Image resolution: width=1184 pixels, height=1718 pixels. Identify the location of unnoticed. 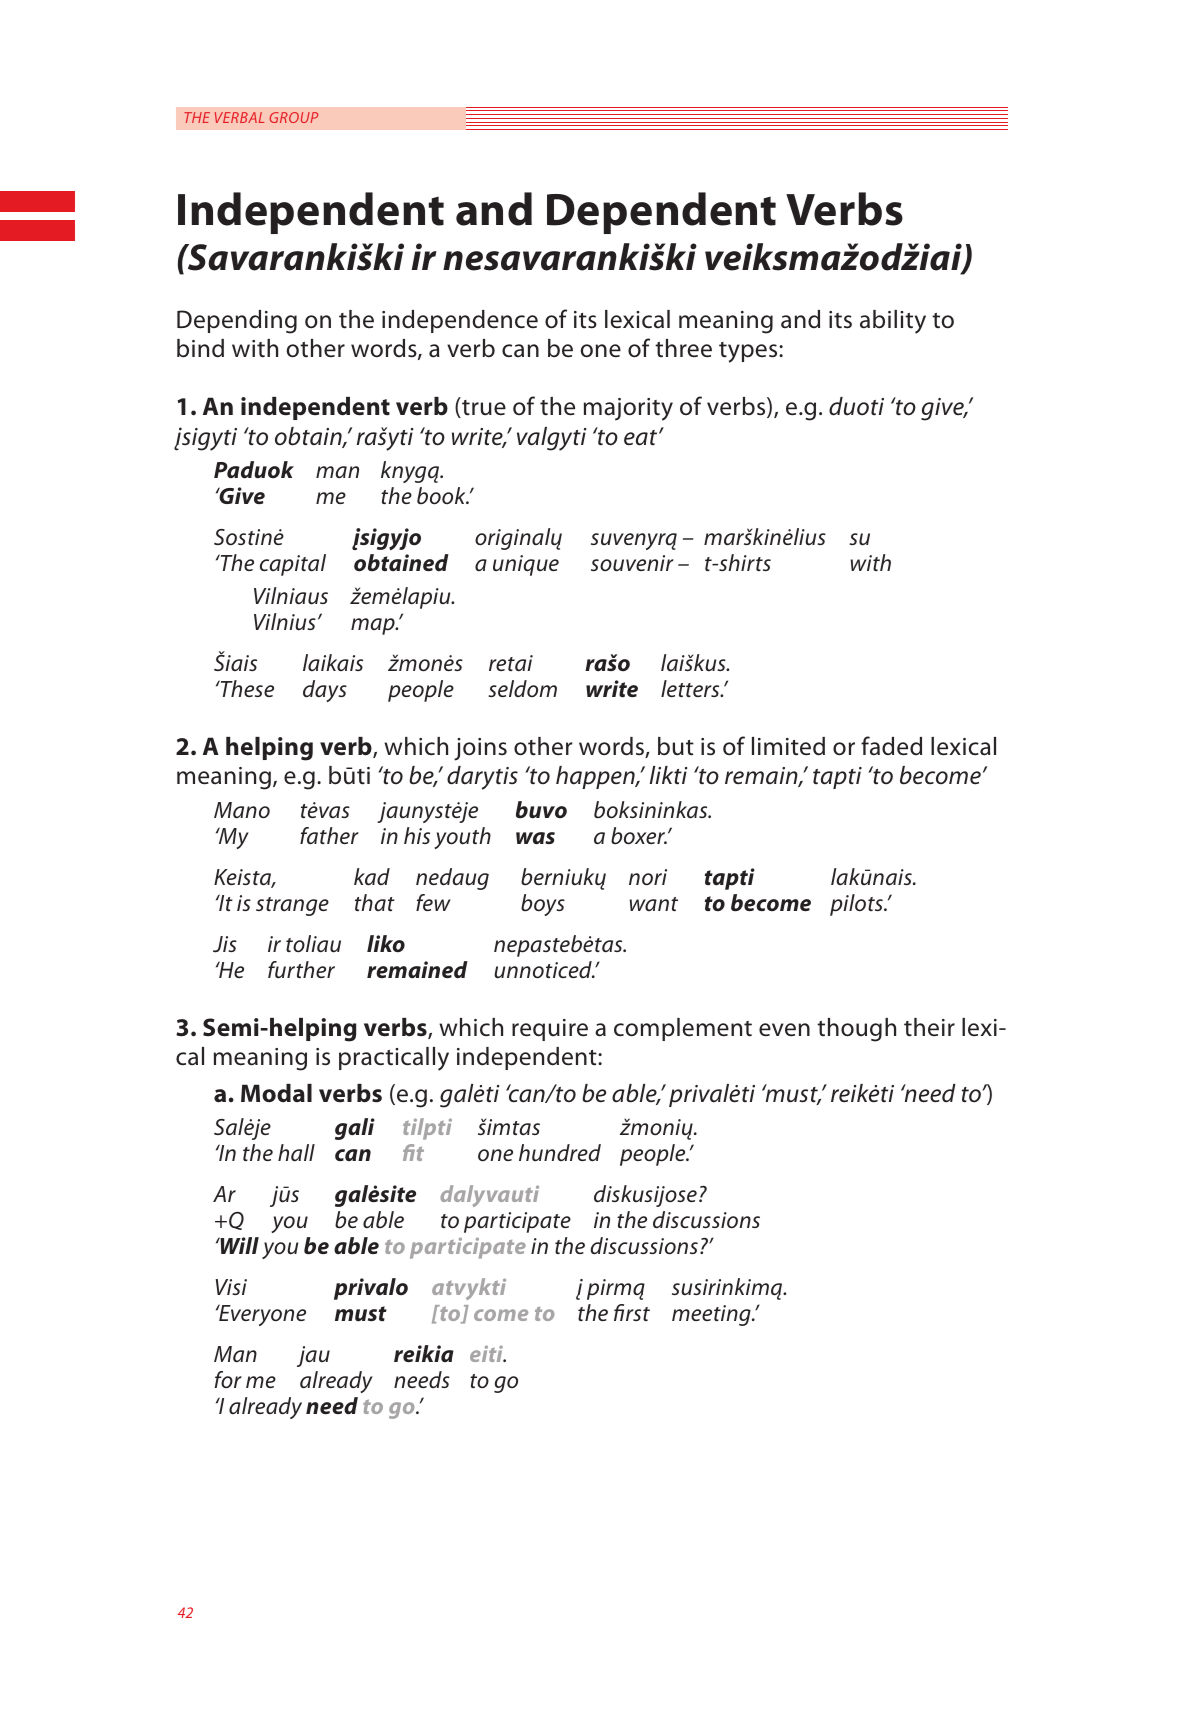
(544, 970).
